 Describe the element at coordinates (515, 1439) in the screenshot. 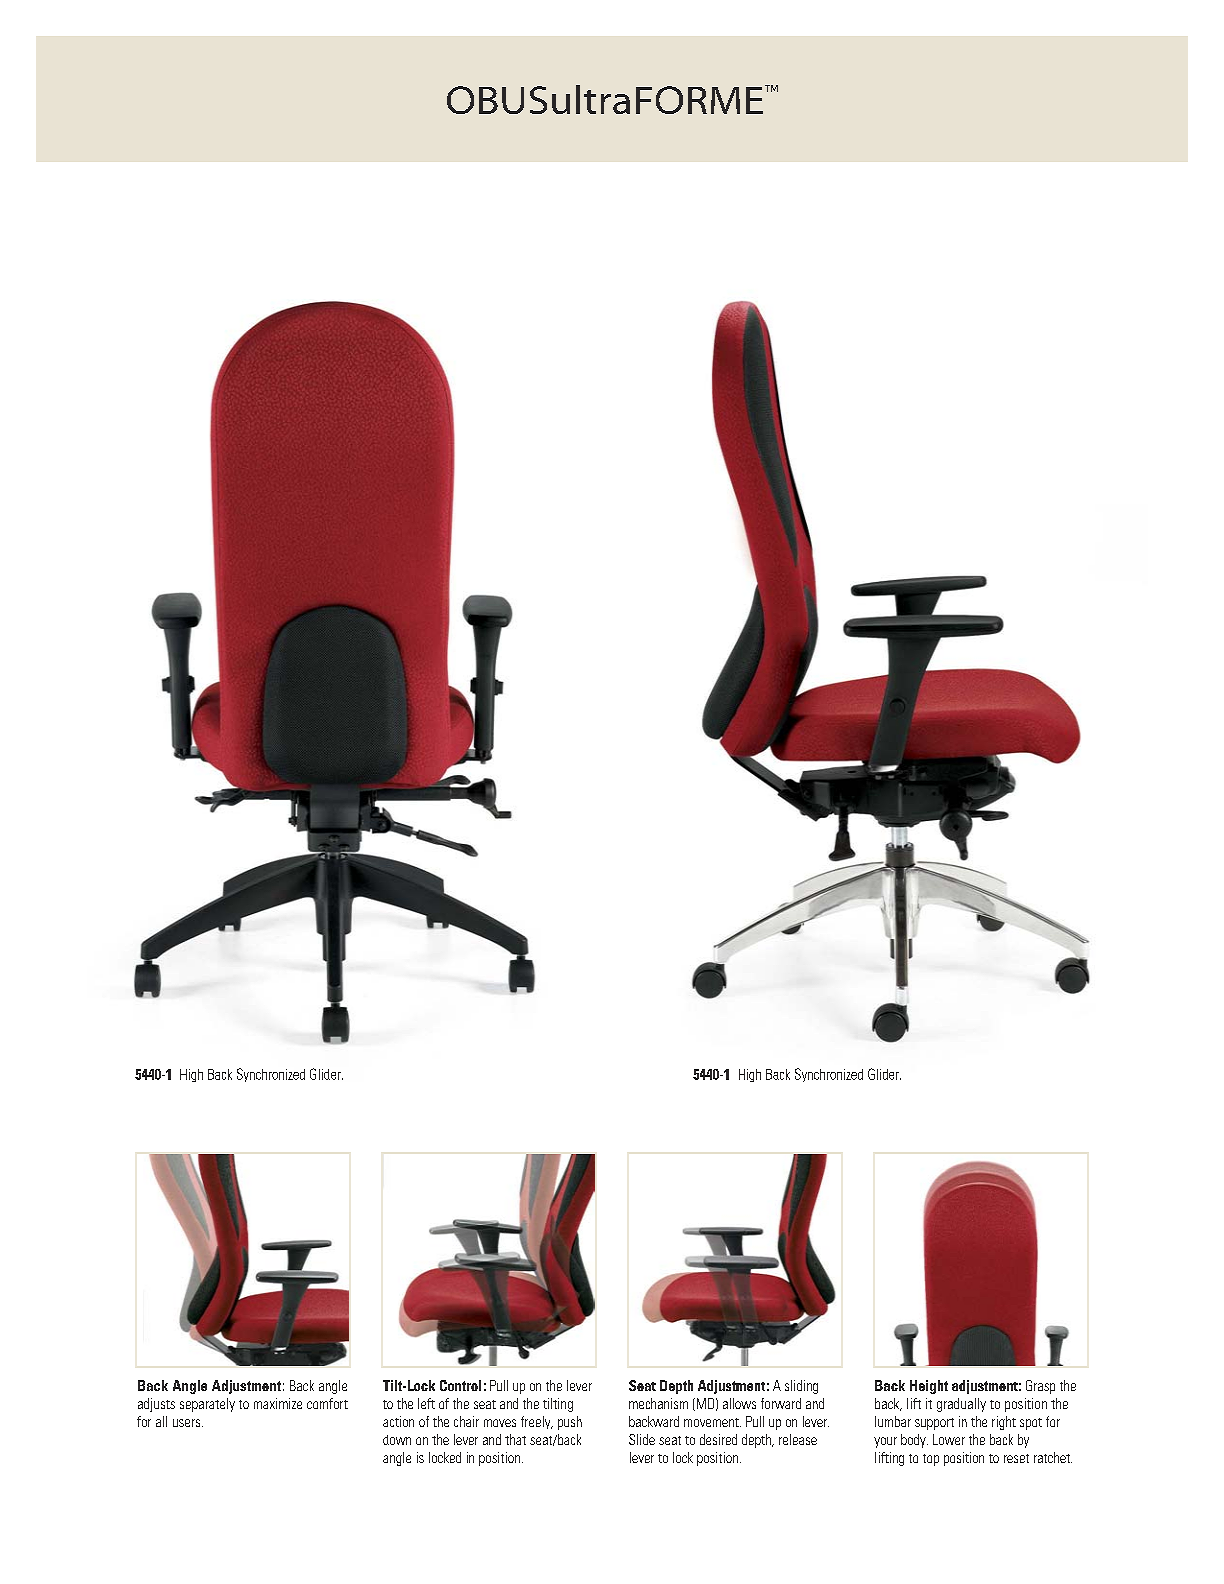

I see `that` at that location.
